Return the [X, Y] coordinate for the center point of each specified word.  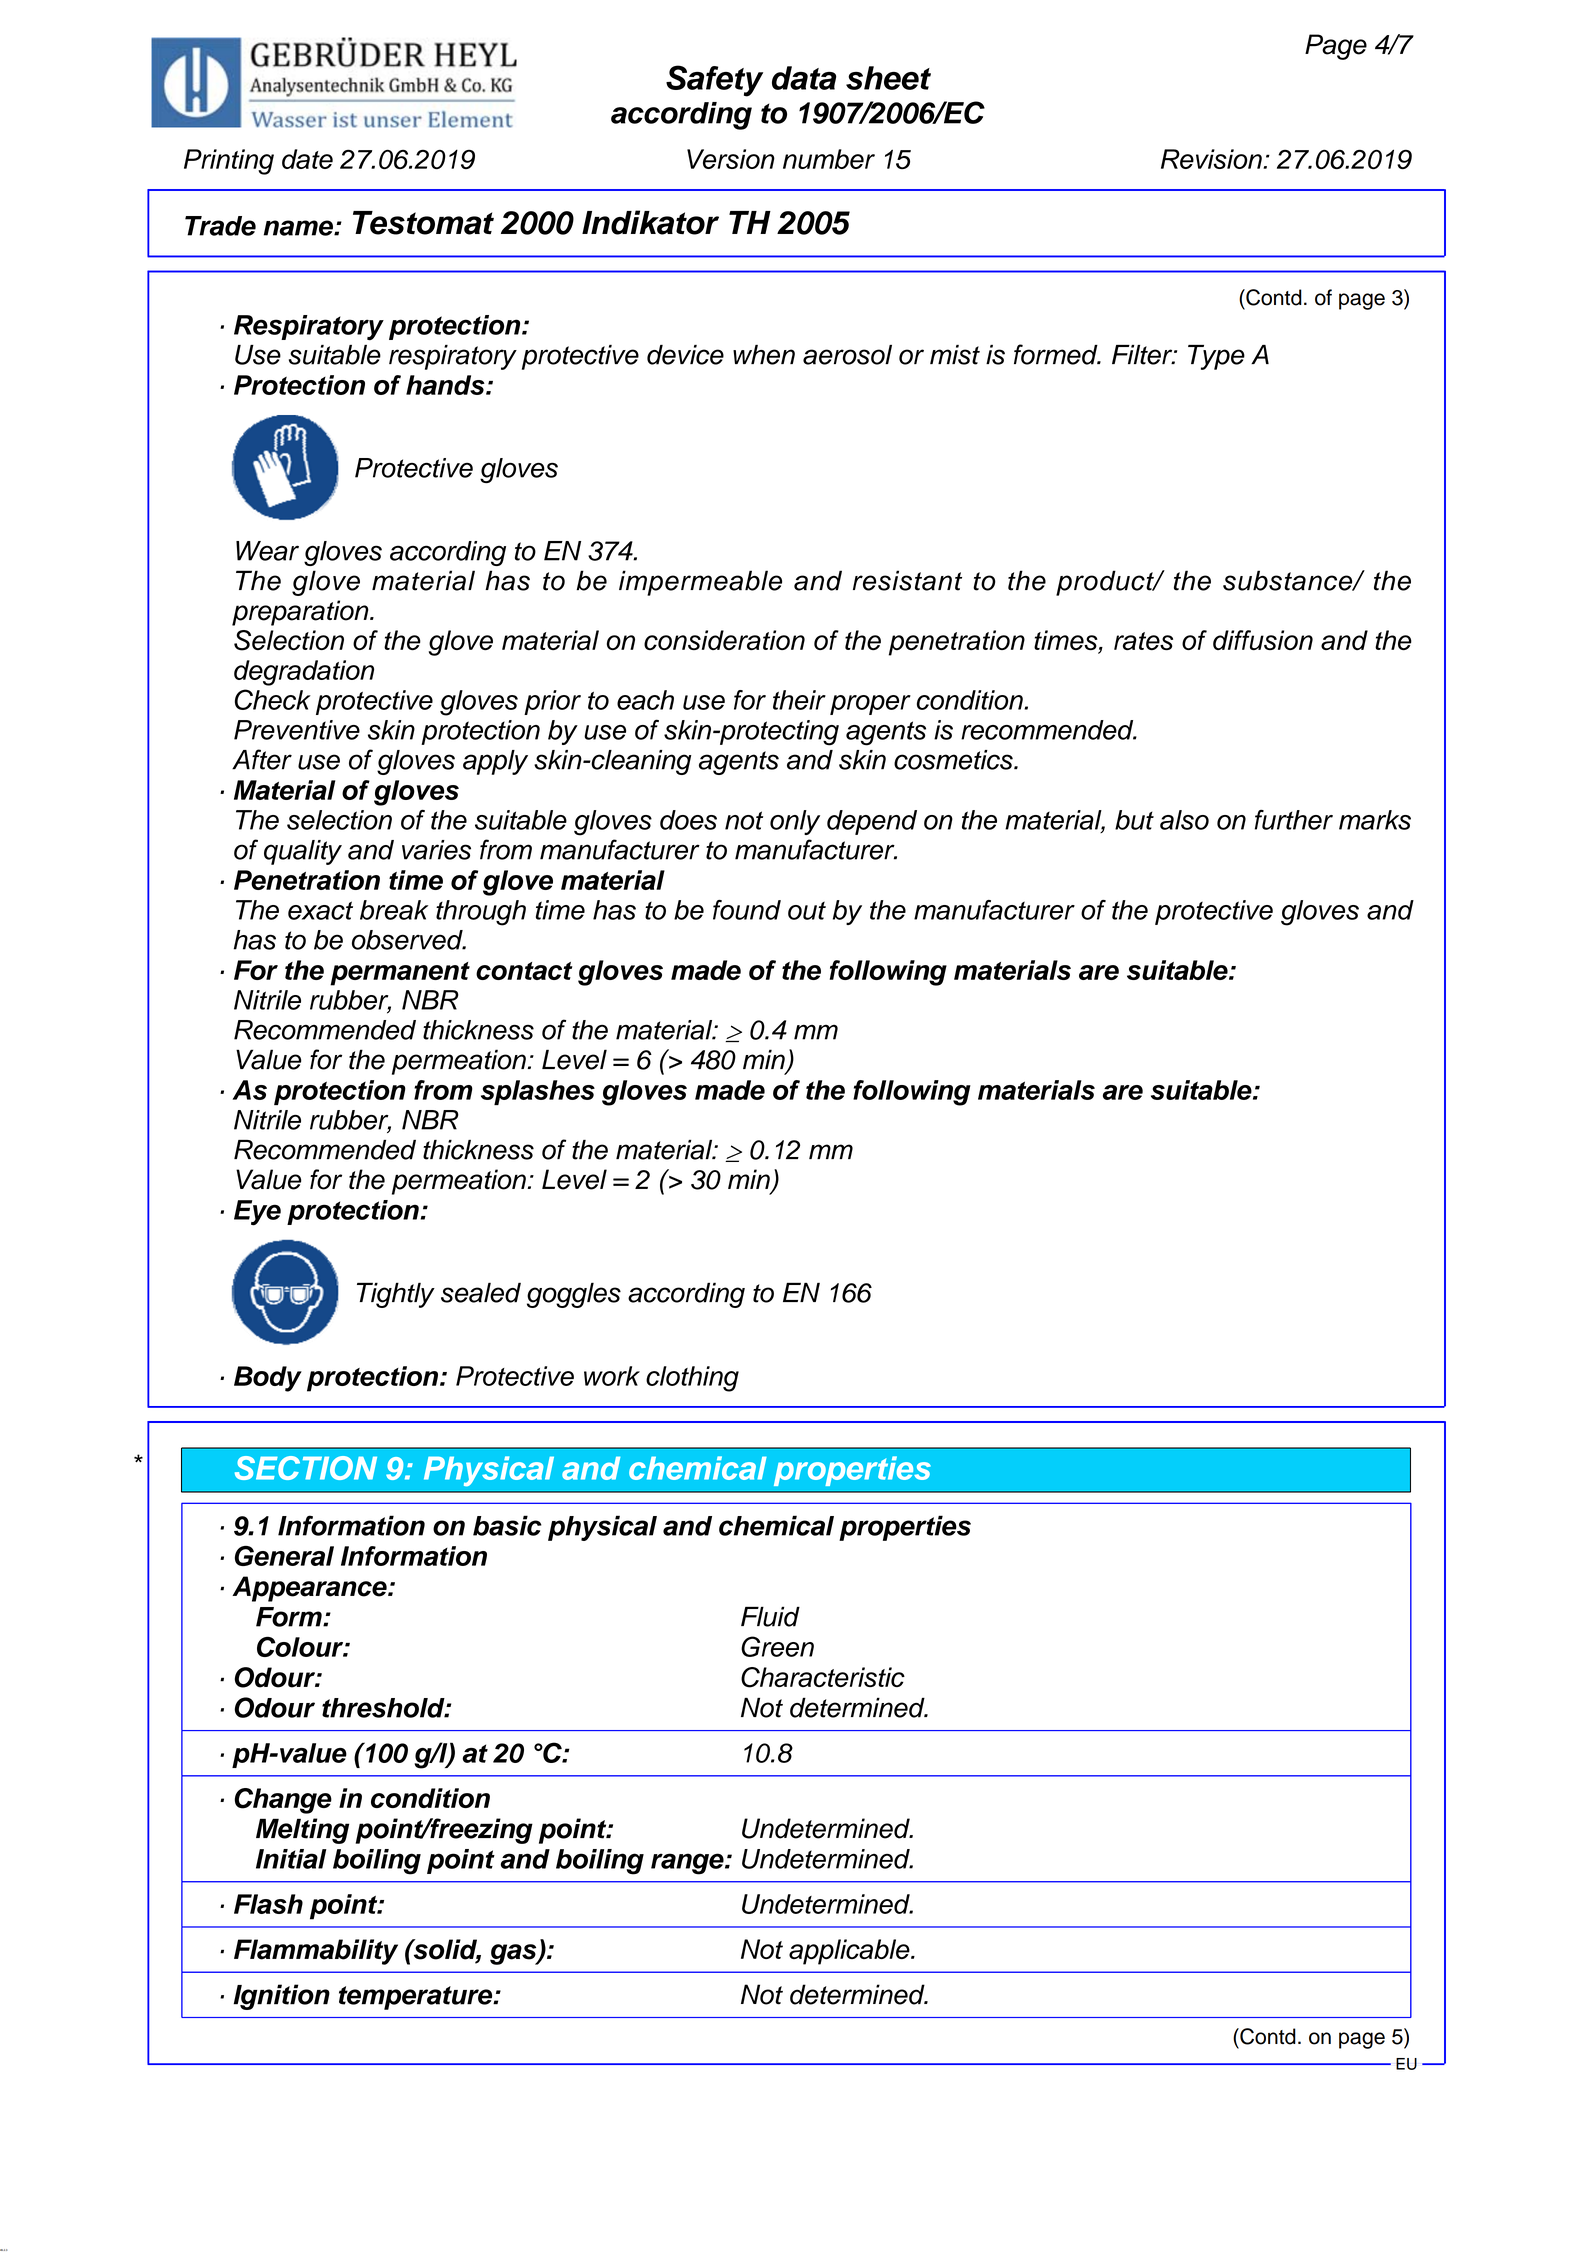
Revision [1212, 159]
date [307, 159]
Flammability [316, 1952]
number [829, 159]
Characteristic [823, 1677]
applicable [850, 1952]
